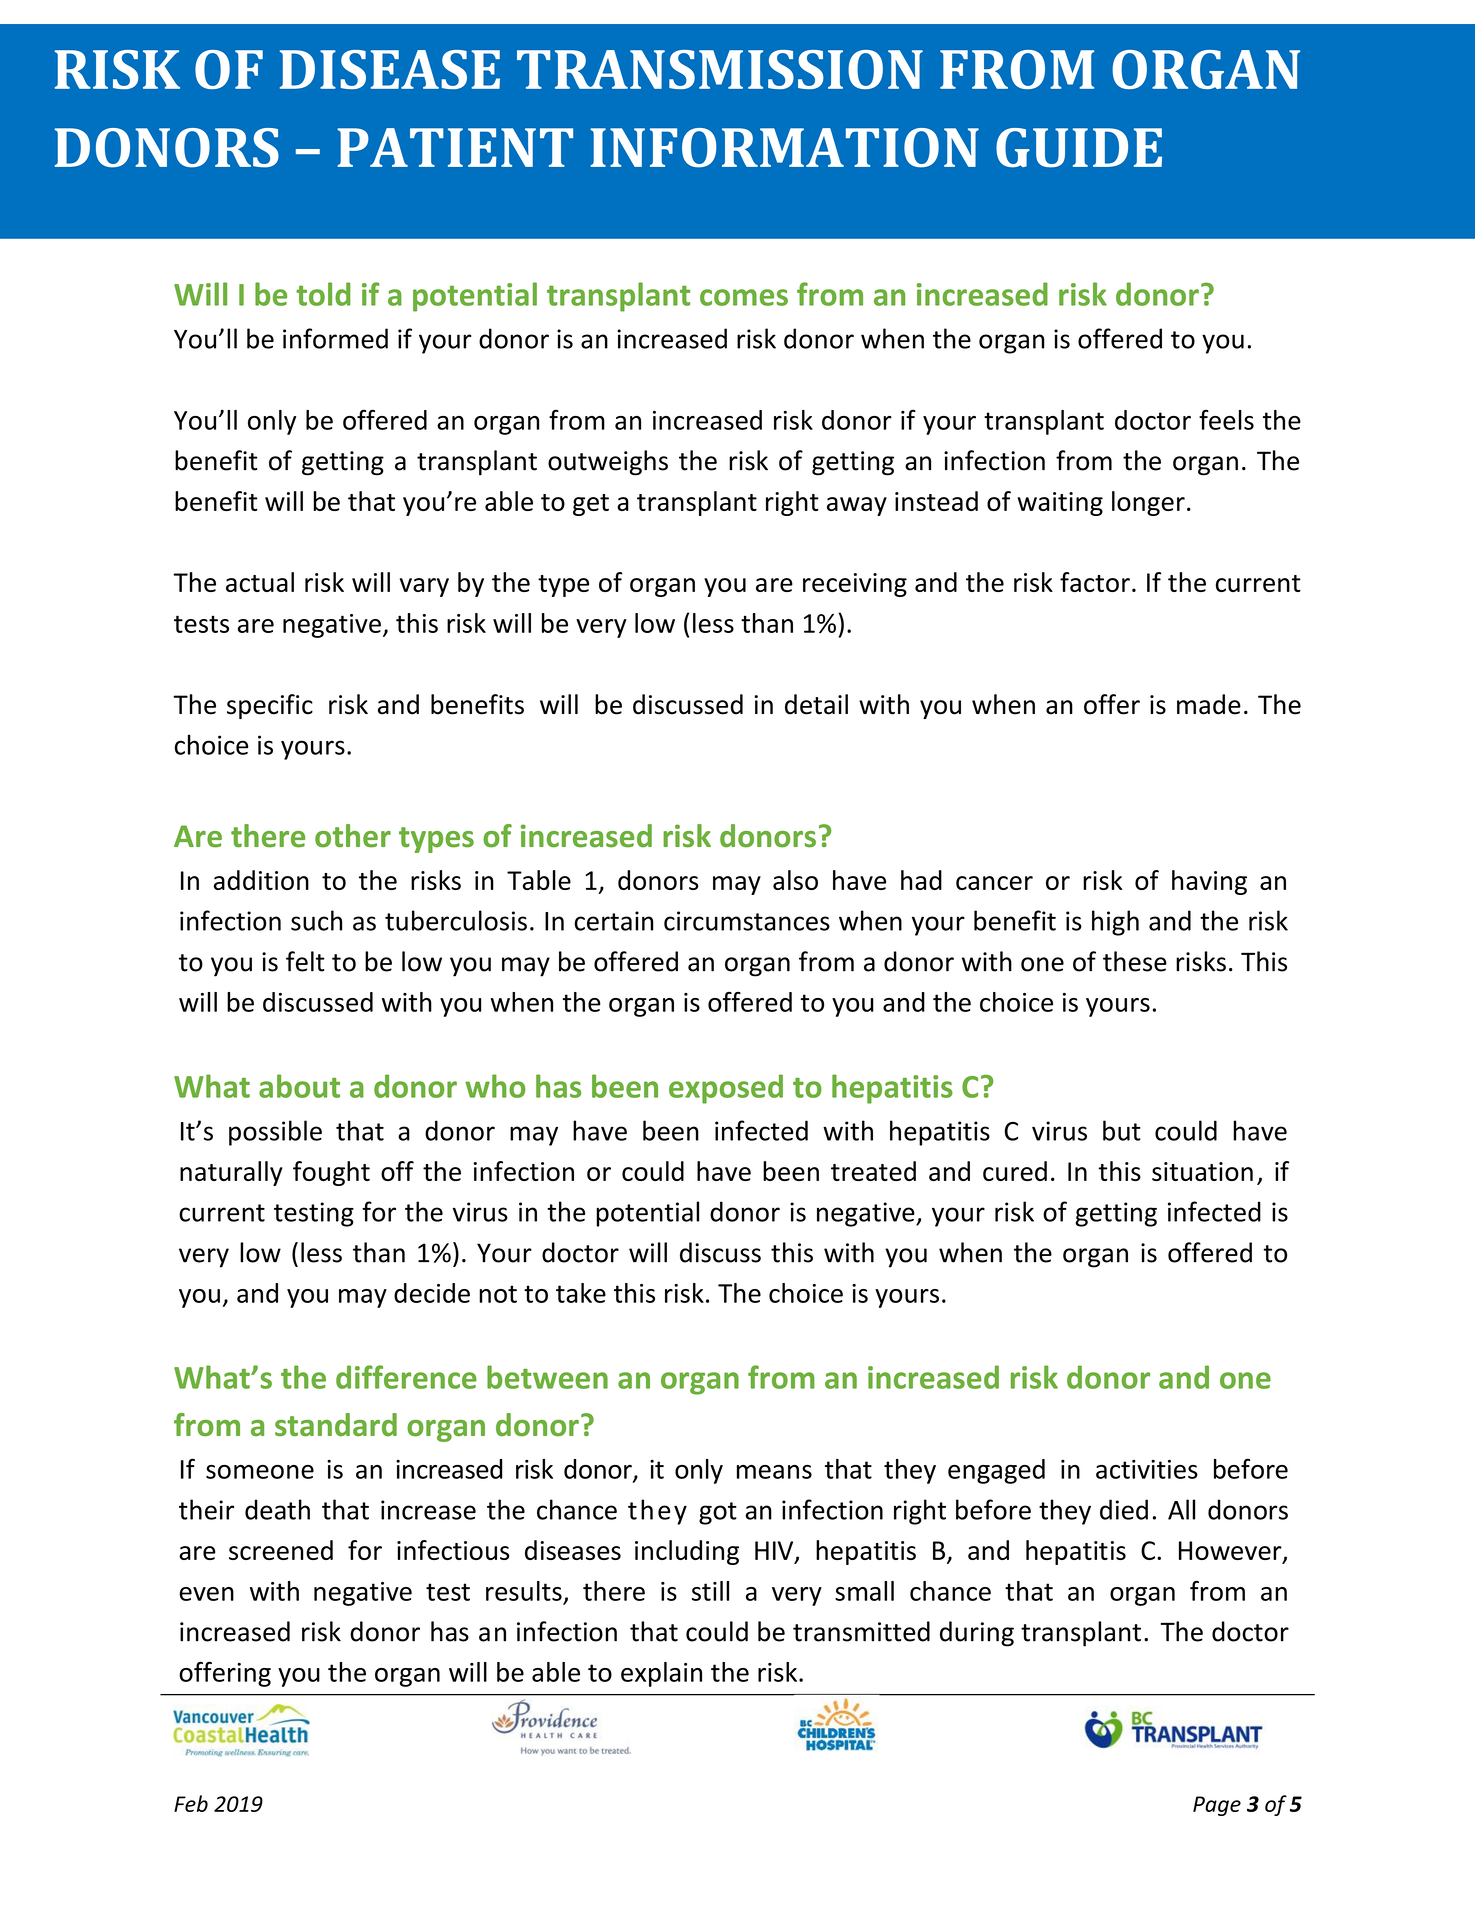  I want to click on factor, so click(1095, 582).
